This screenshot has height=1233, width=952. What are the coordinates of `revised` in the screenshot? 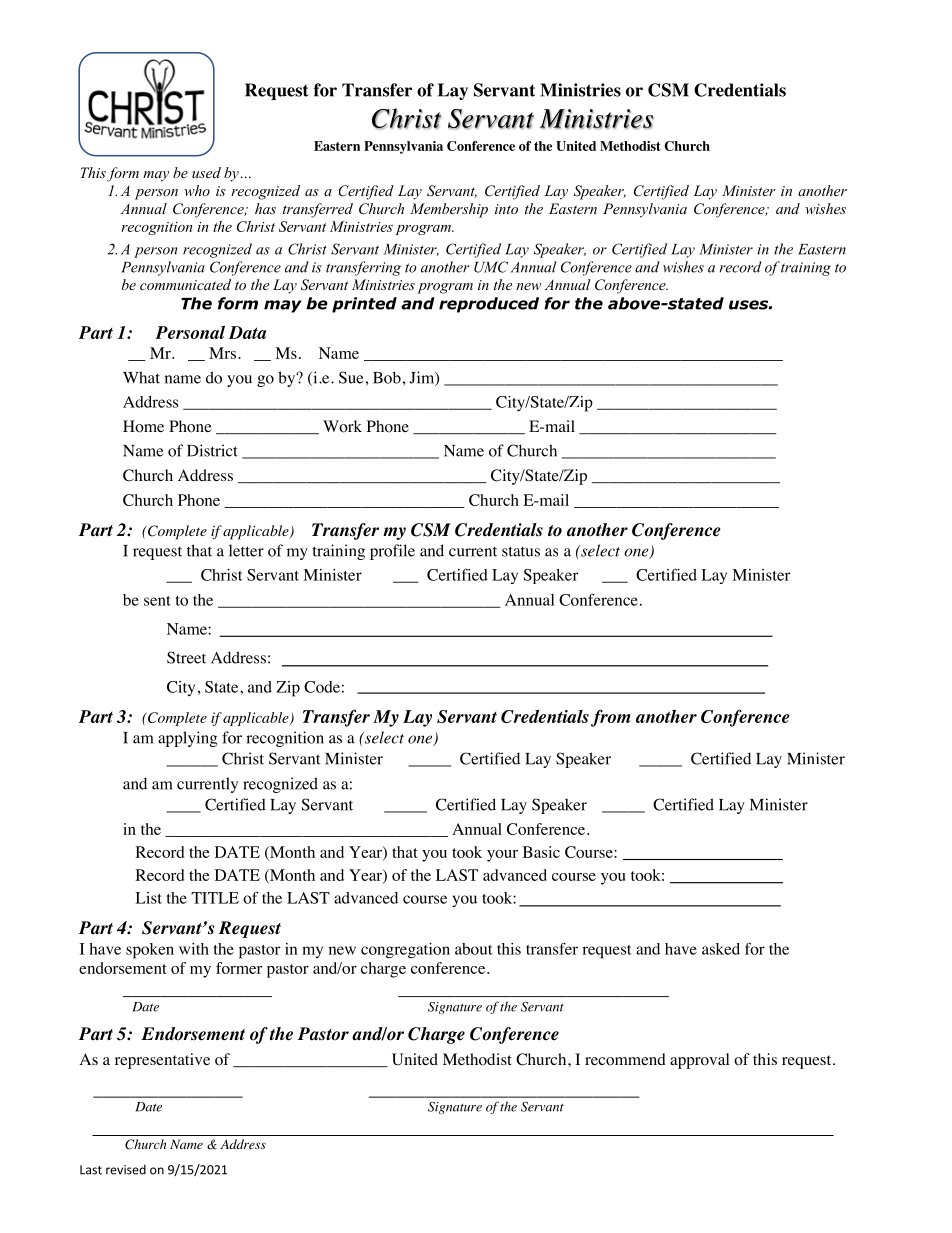 It's located at (126, 1169).
